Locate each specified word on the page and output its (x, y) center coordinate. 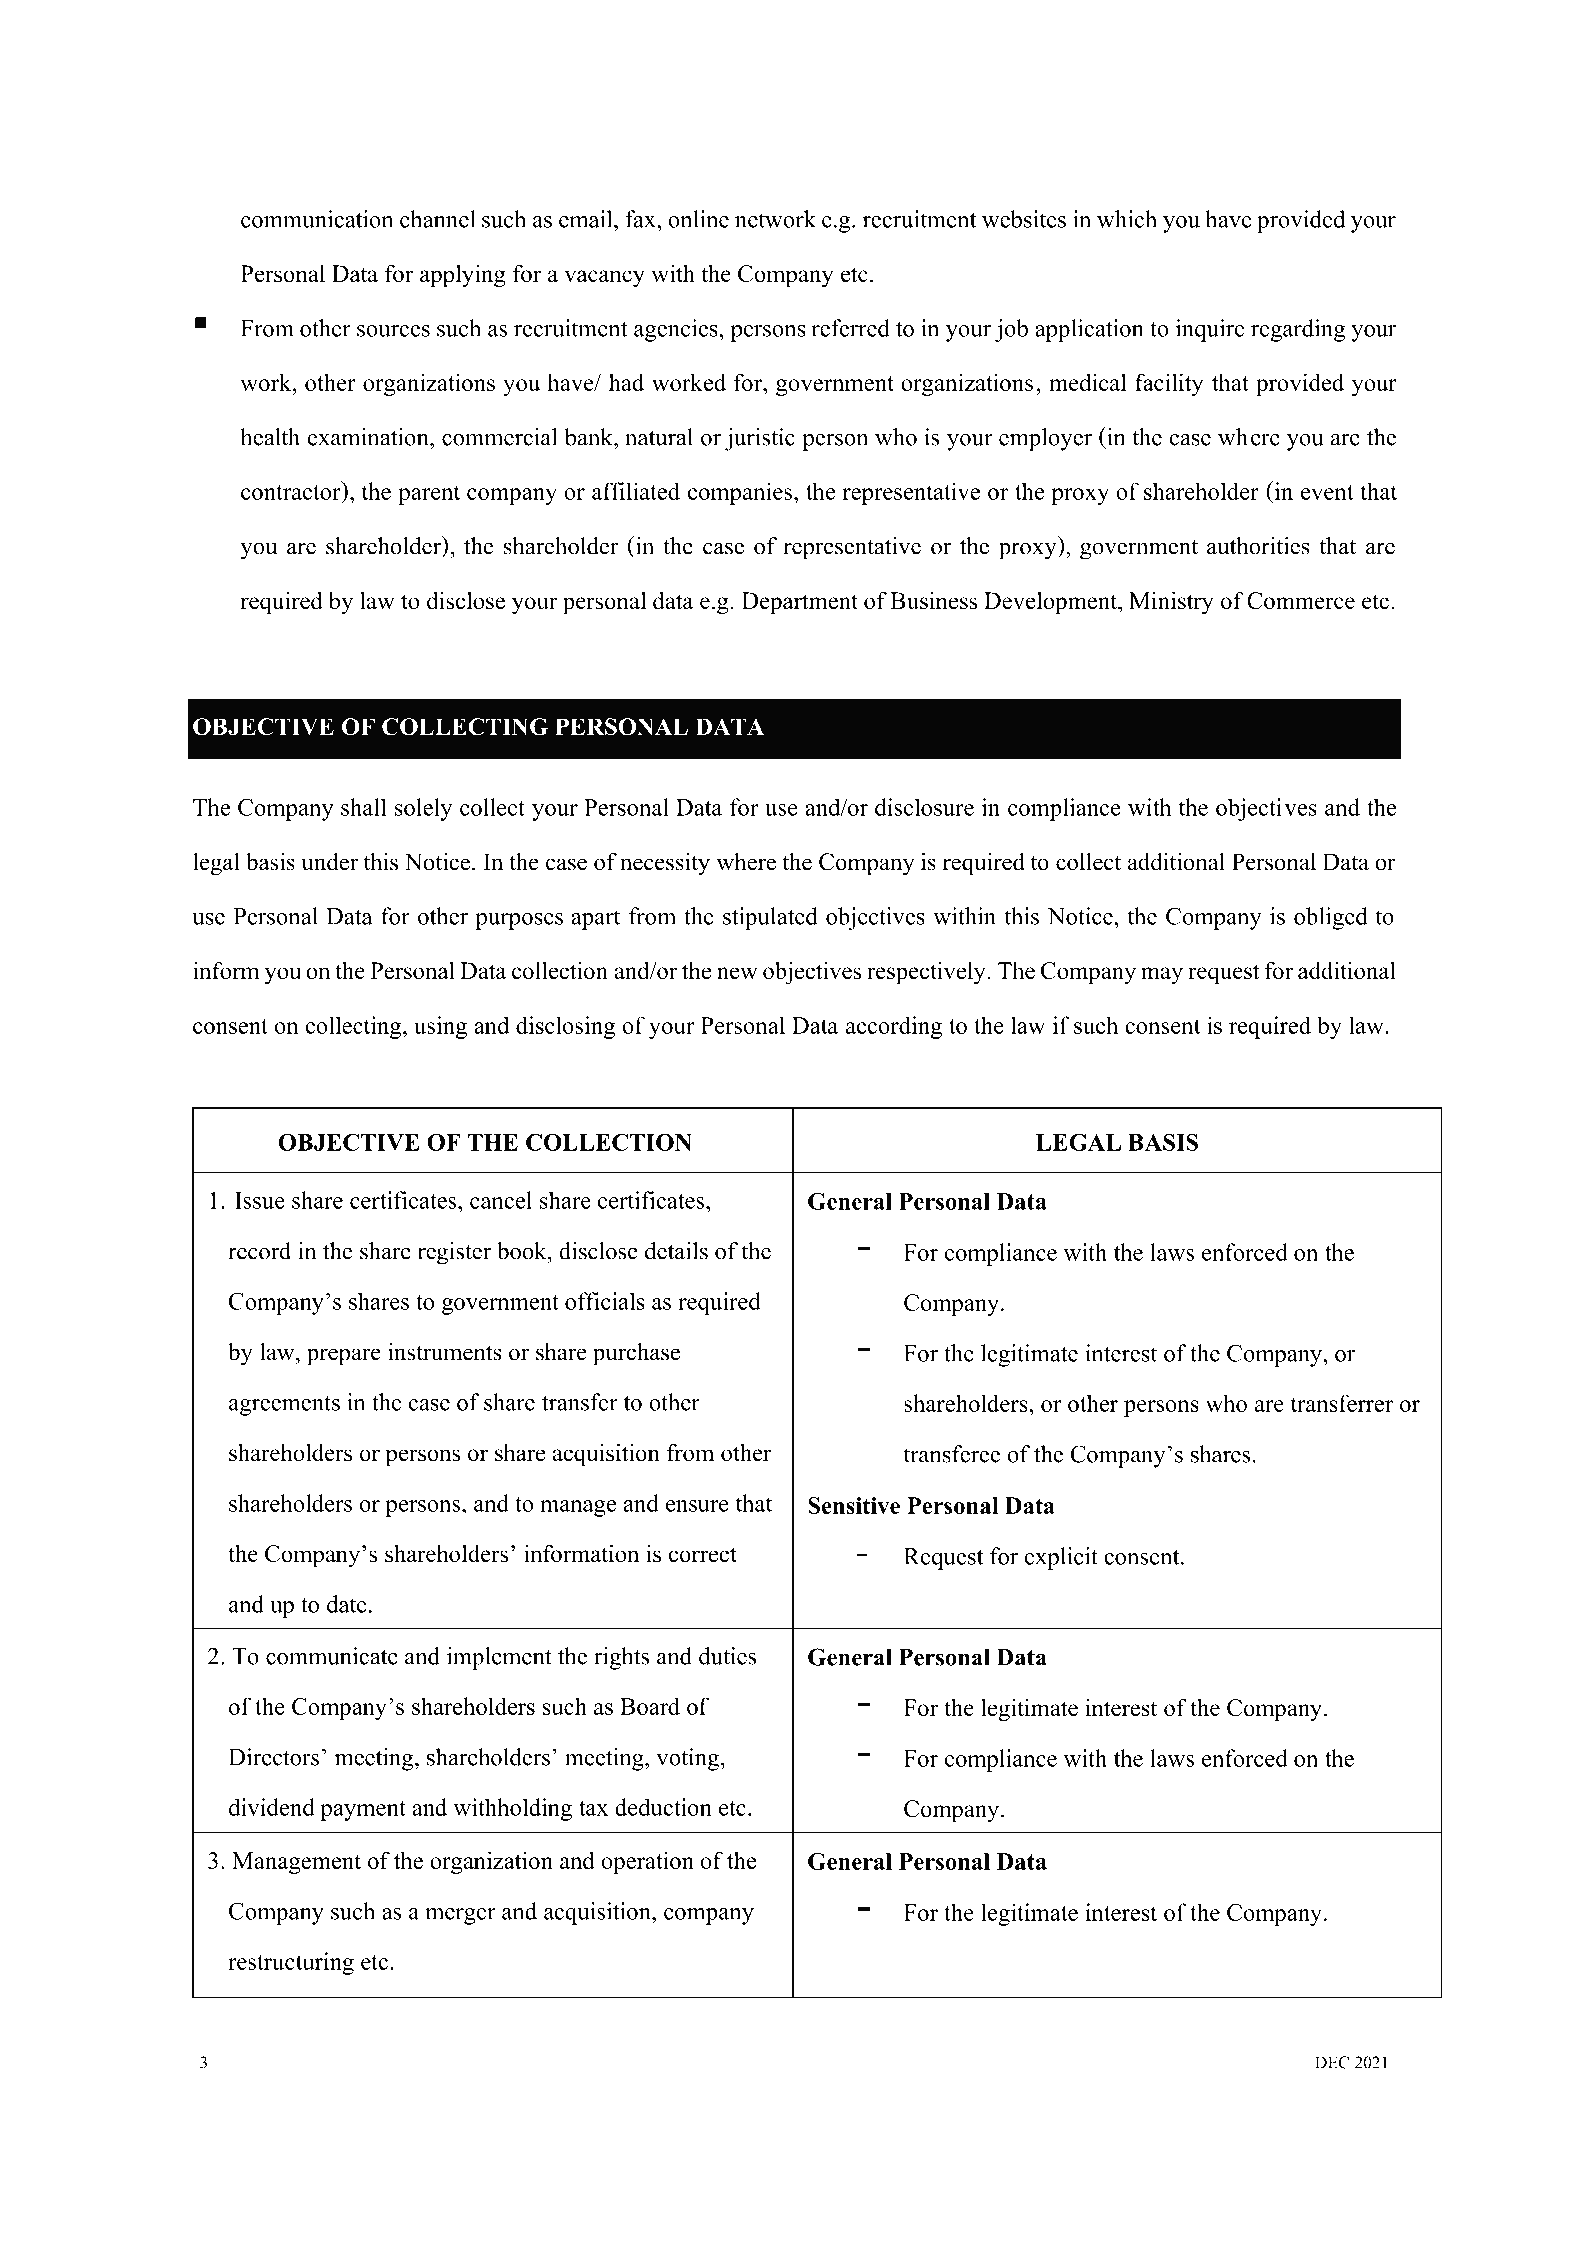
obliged (1331, 918)
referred (850, 328)
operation (647, 1862)
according (894, 1027)
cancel (501, 1200)
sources (393, 331)
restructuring (291, 1963)
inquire (1210, 330)
